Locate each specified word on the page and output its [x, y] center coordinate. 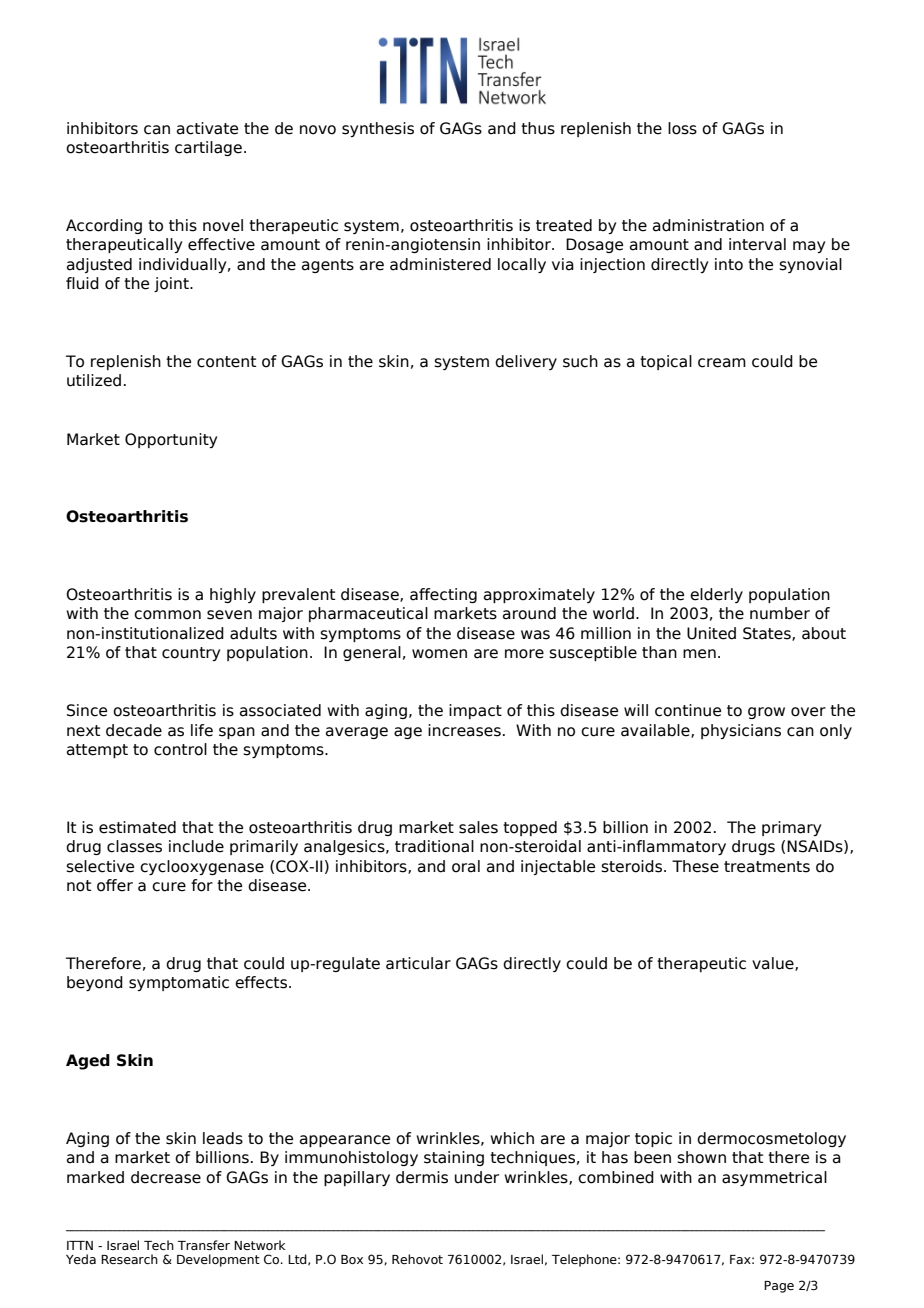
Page [779, 1287]
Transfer [204, 1245]
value [774, 964]
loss [682, 128]
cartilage [208, 148]
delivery [526, 362]
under [477, 1177]
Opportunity [171, 440]
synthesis [378, 129]
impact [475, 711]
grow [766, 713]
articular [418, 963]
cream [722, 363]
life [202, 730]
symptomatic [179, 983]
